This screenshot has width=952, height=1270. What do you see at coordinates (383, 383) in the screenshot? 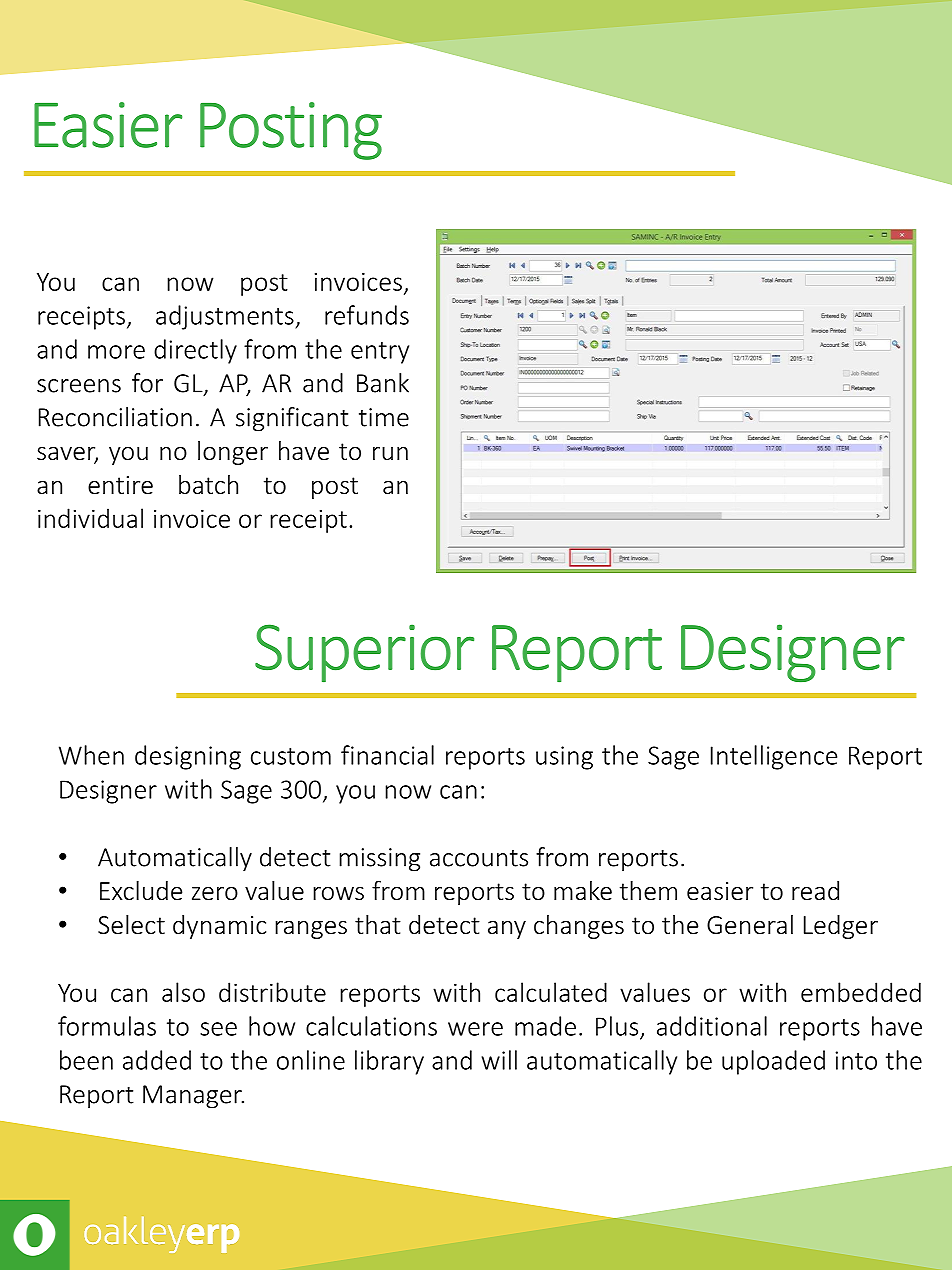
I see `Bank` at bounding box center [383, 383].
